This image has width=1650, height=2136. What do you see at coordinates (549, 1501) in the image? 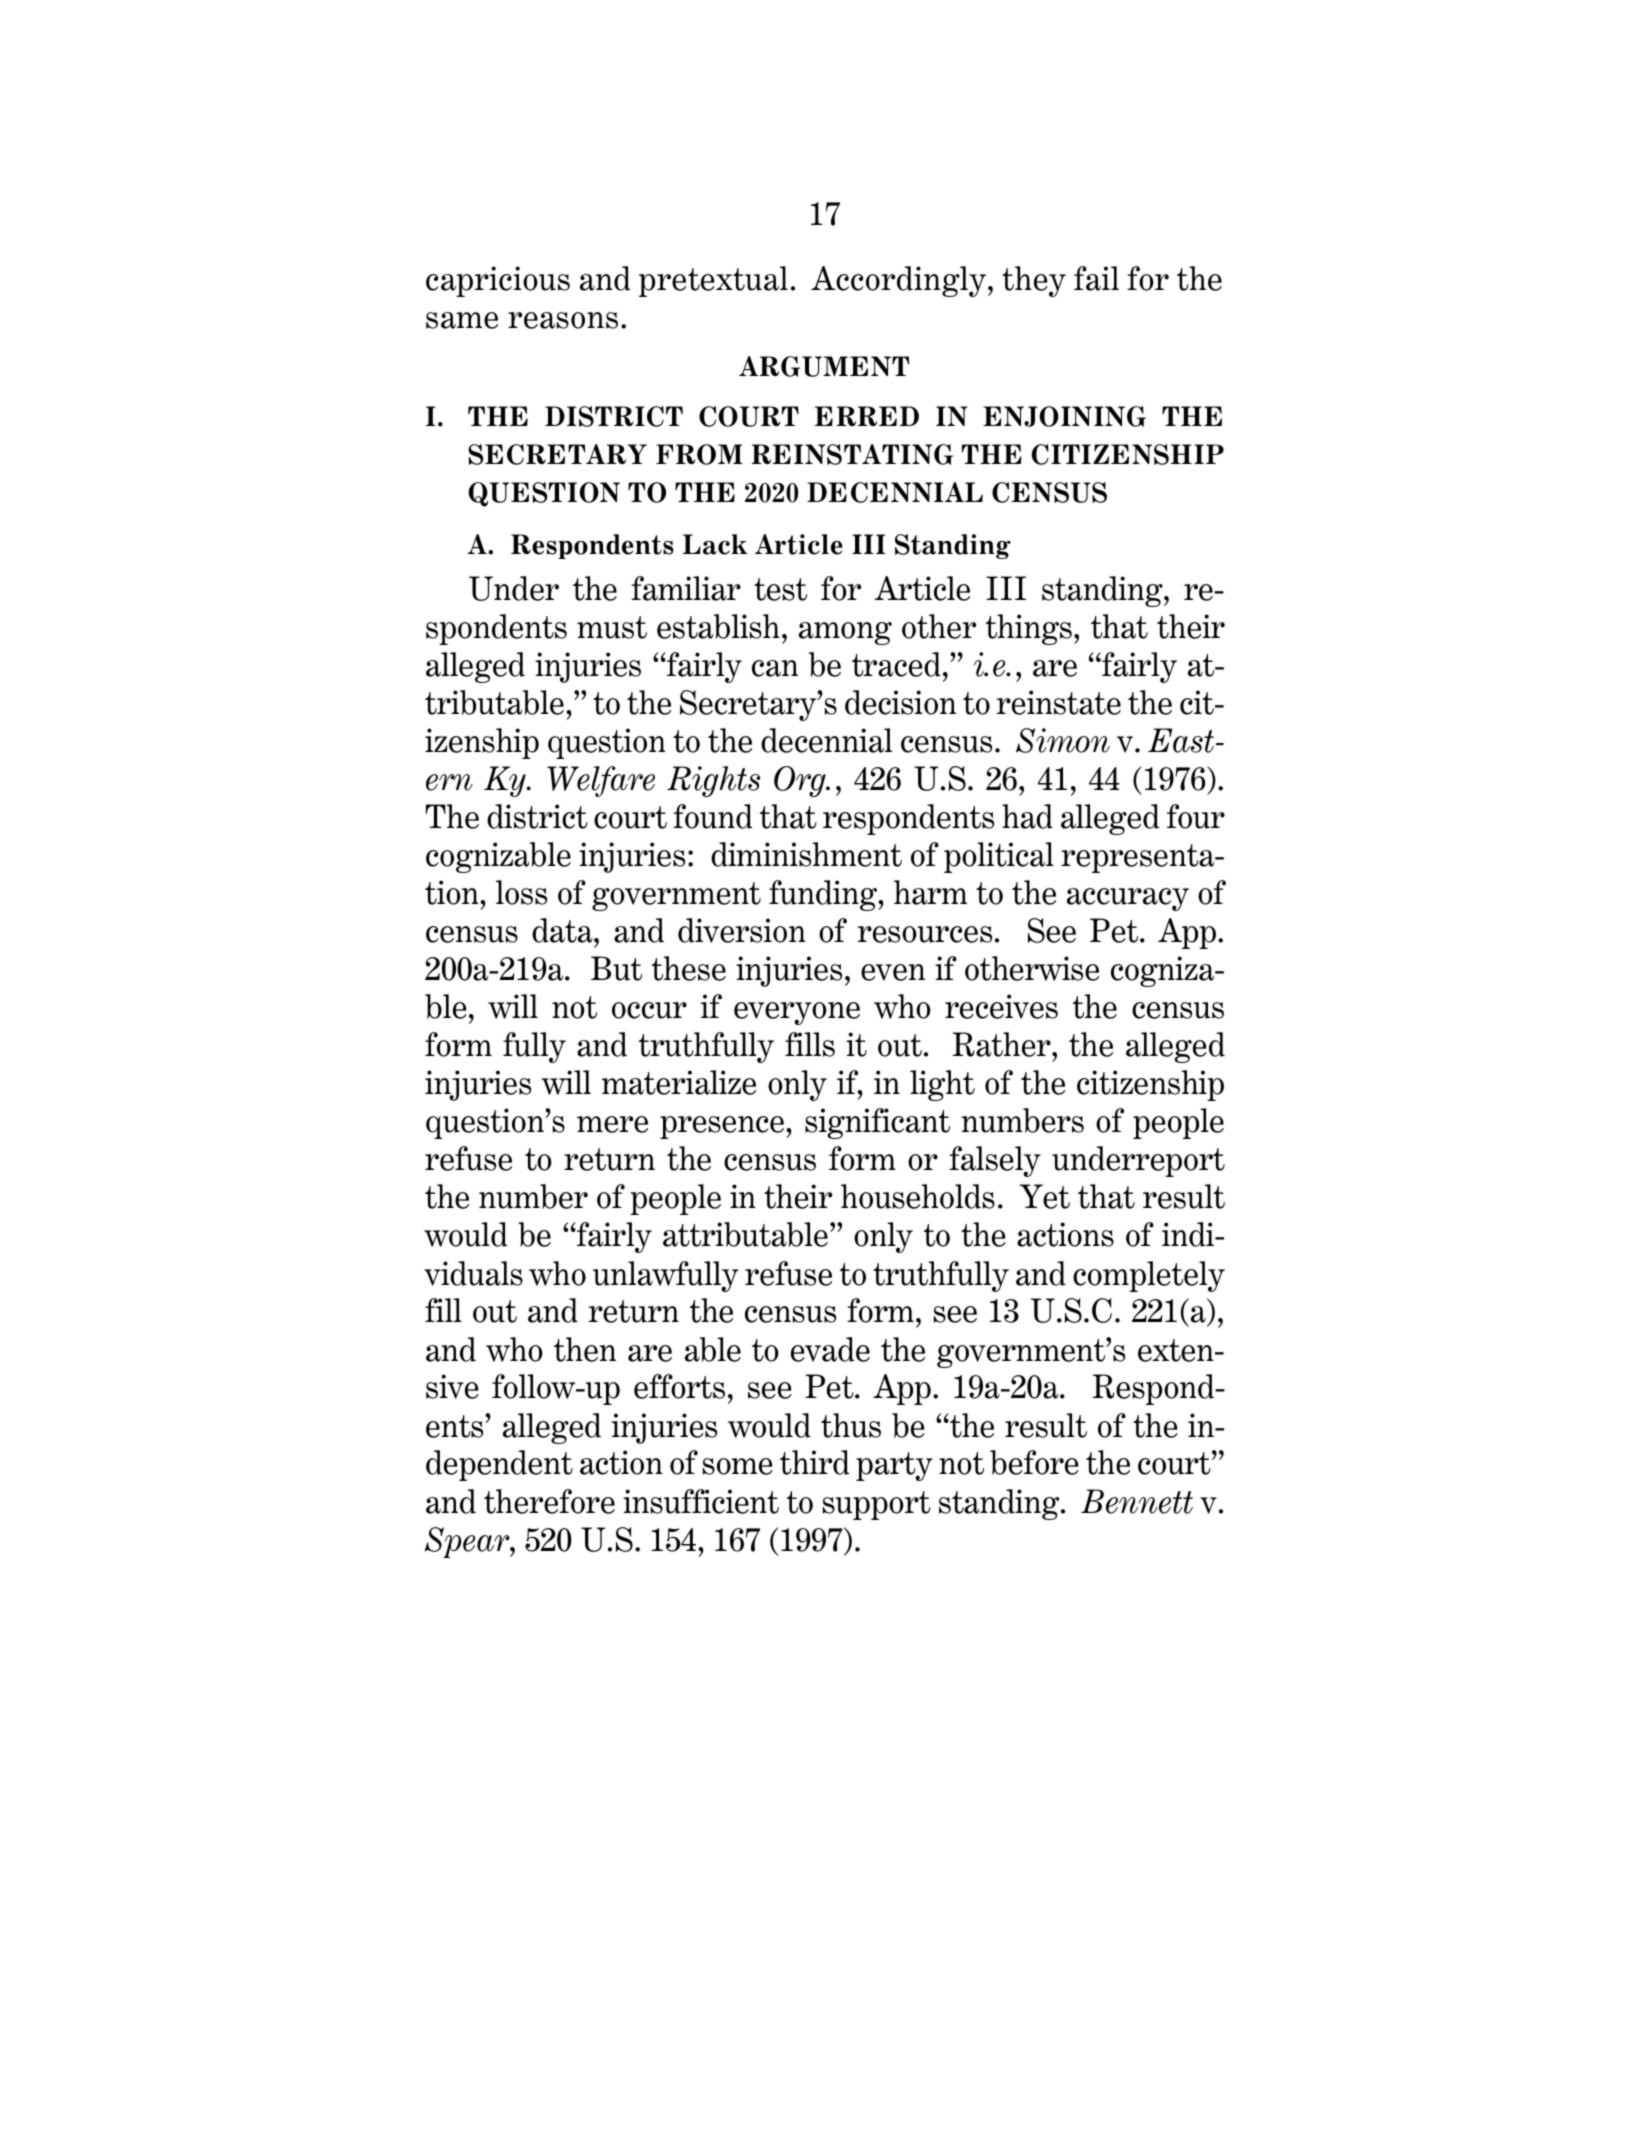
I see `therefore` at bounding box center [549, 1501].
